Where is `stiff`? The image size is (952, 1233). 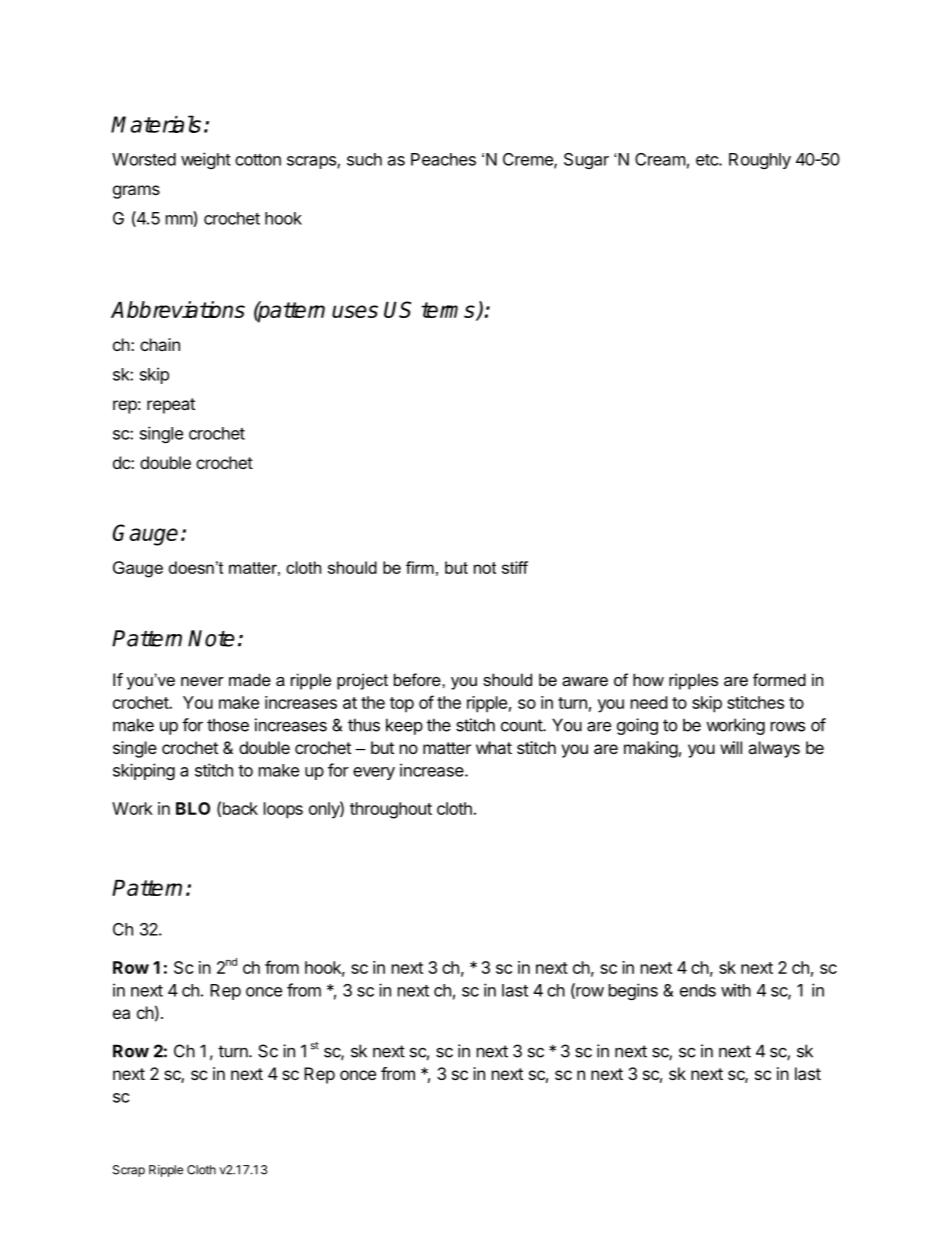
stiff is located at coordinates (515, 567).
